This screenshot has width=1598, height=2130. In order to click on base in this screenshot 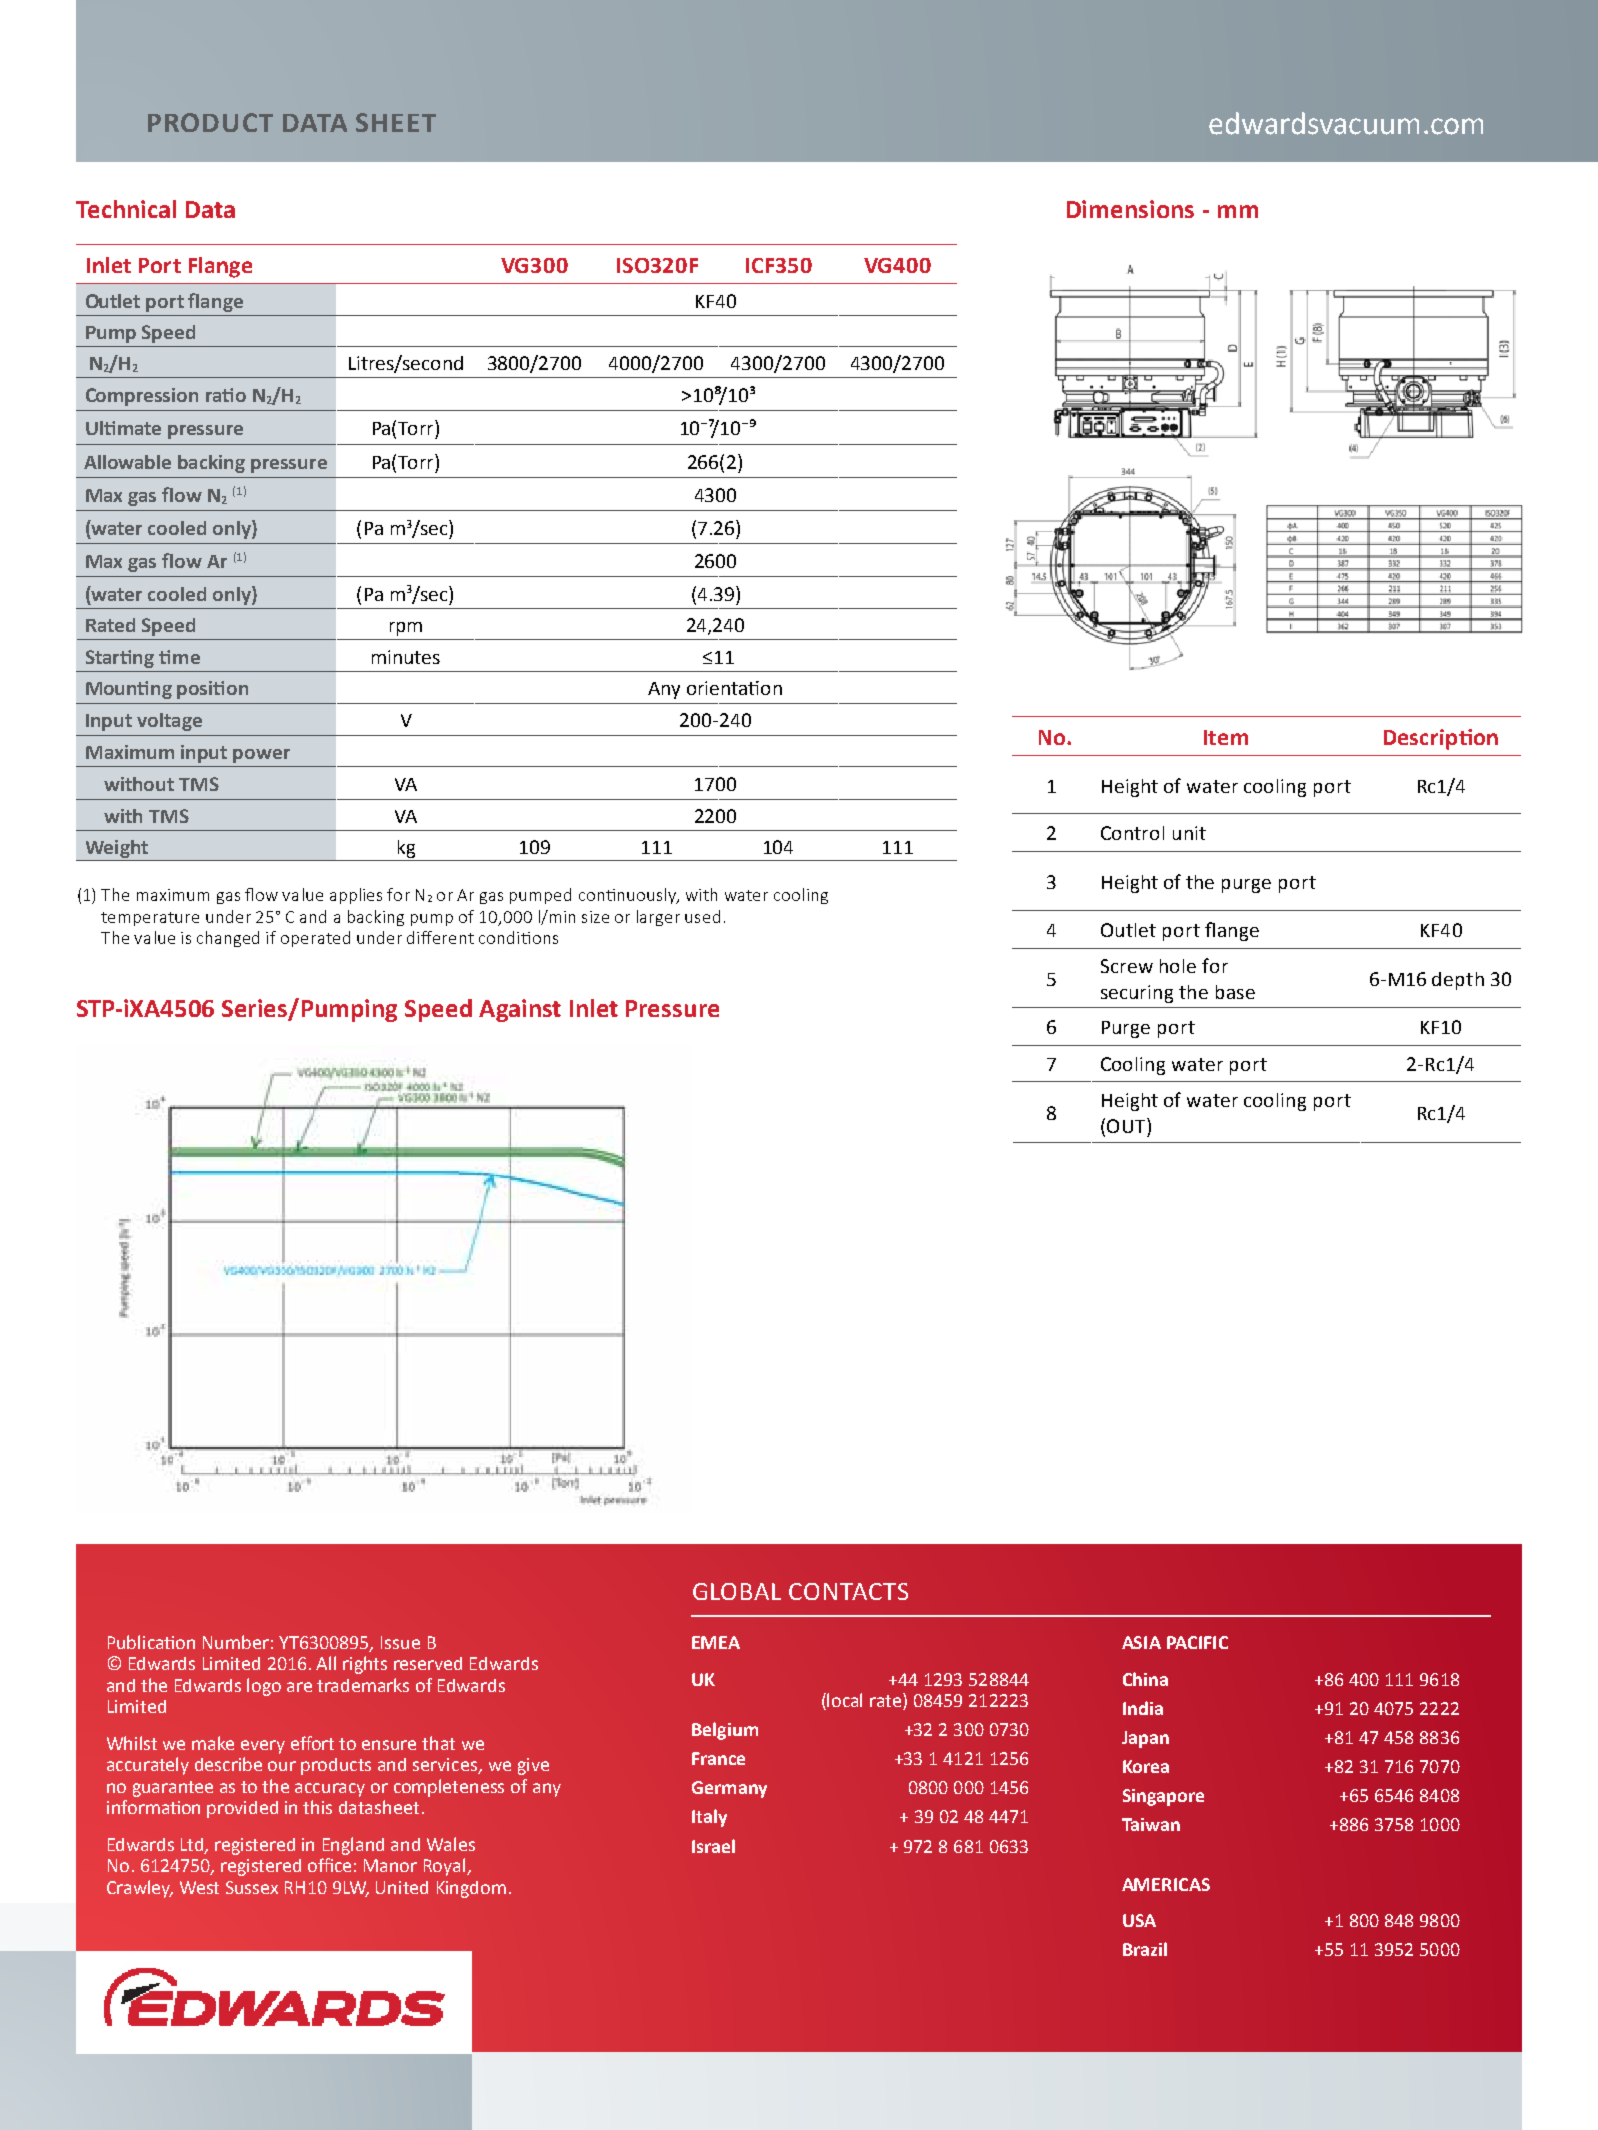, I will do `click(1235, 992)`.
